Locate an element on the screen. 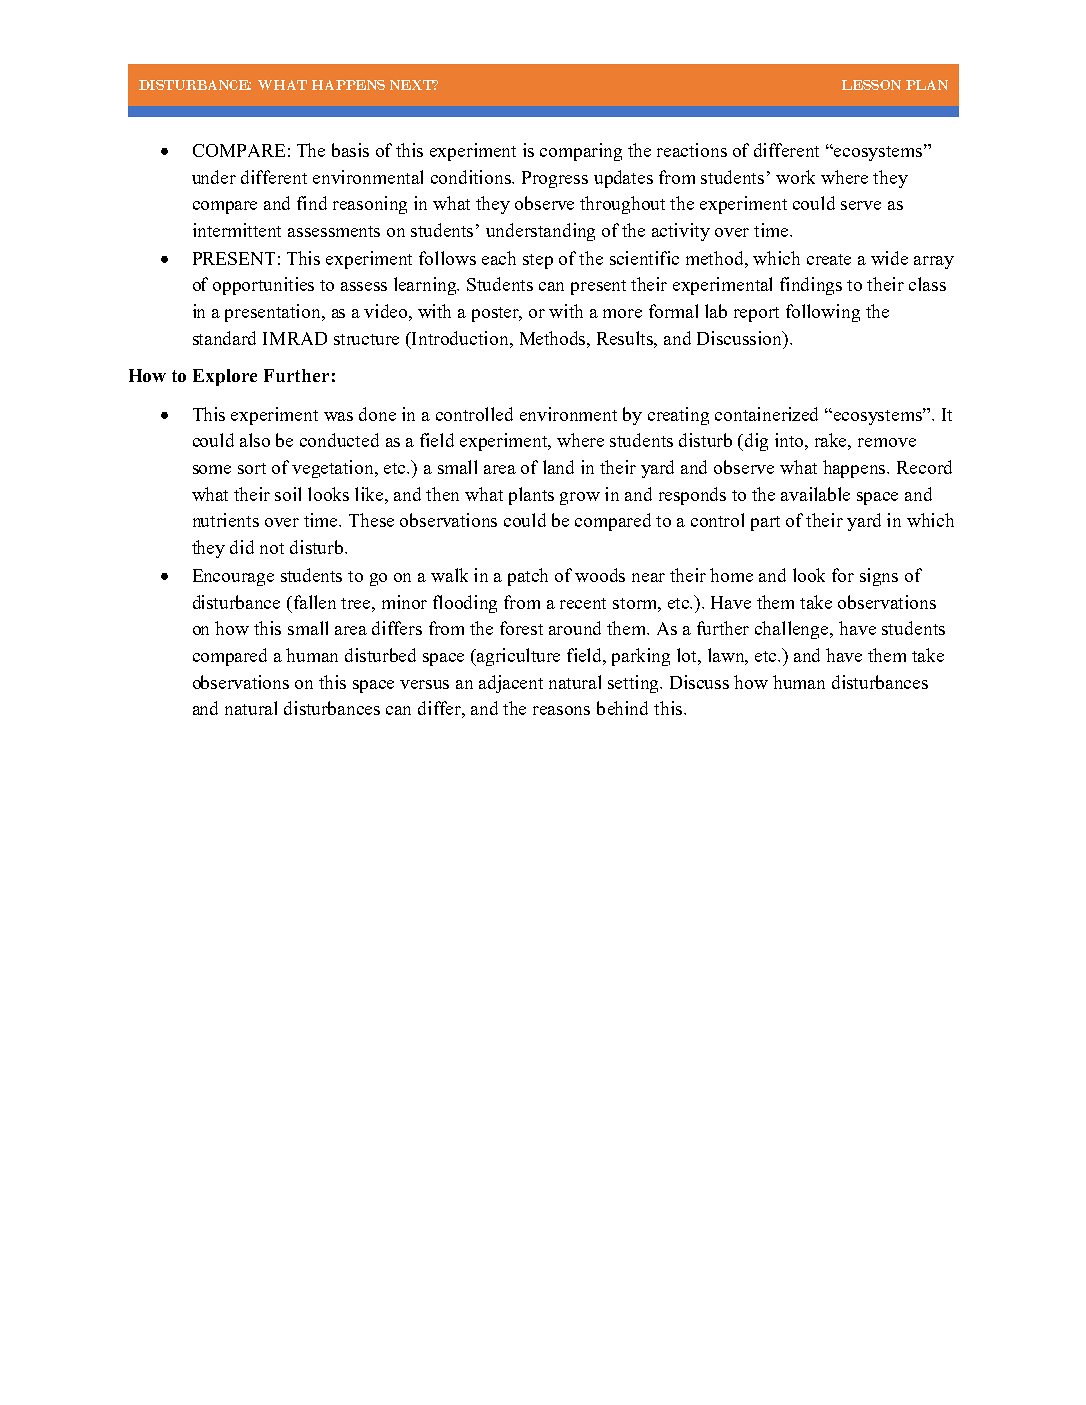 This screenshot has height=1405, width=1086. versus is located at coordinates (424, 684).
